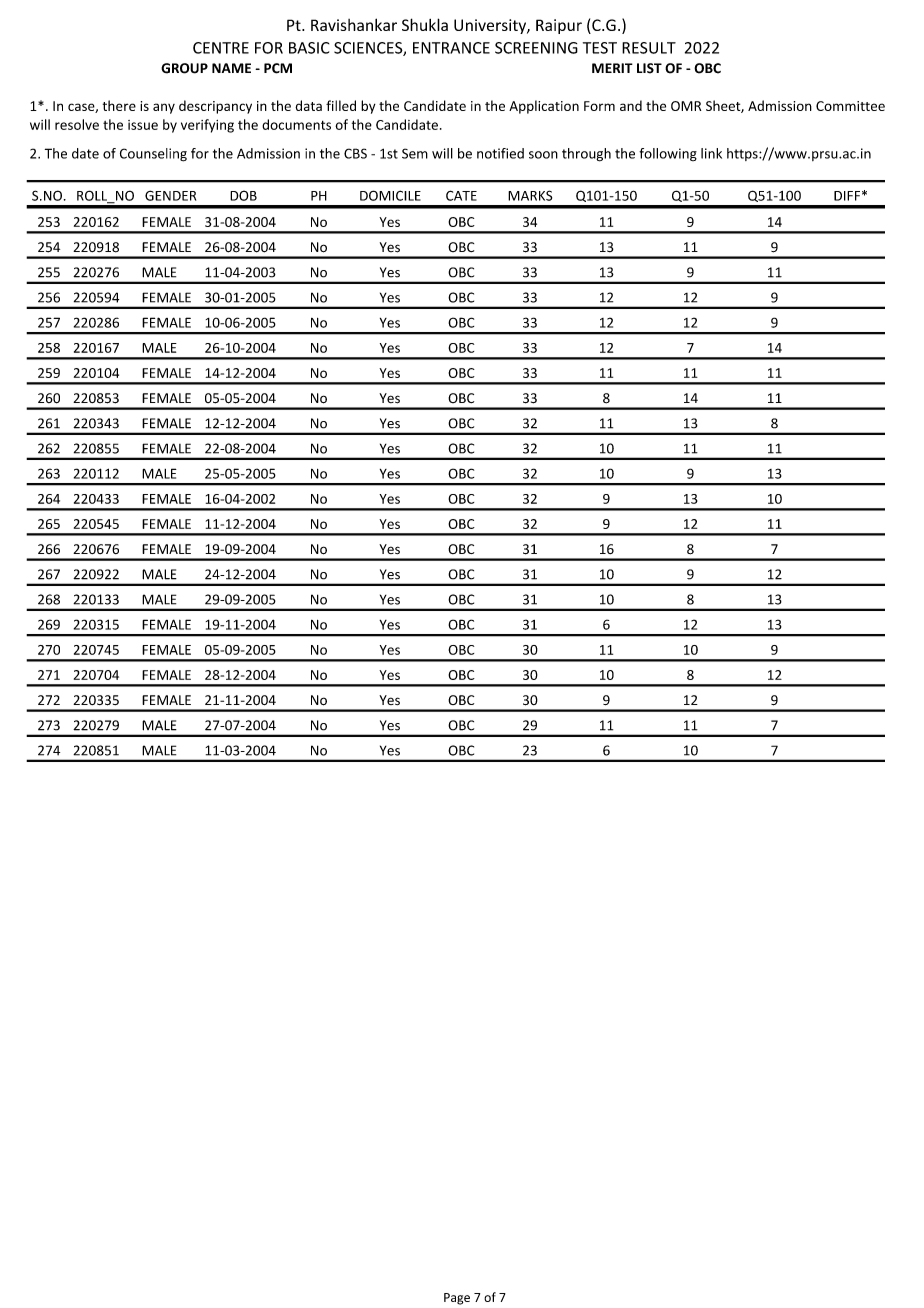 The width and height of the image is (924, 1308). I want to click on following, so click(668, 154).
